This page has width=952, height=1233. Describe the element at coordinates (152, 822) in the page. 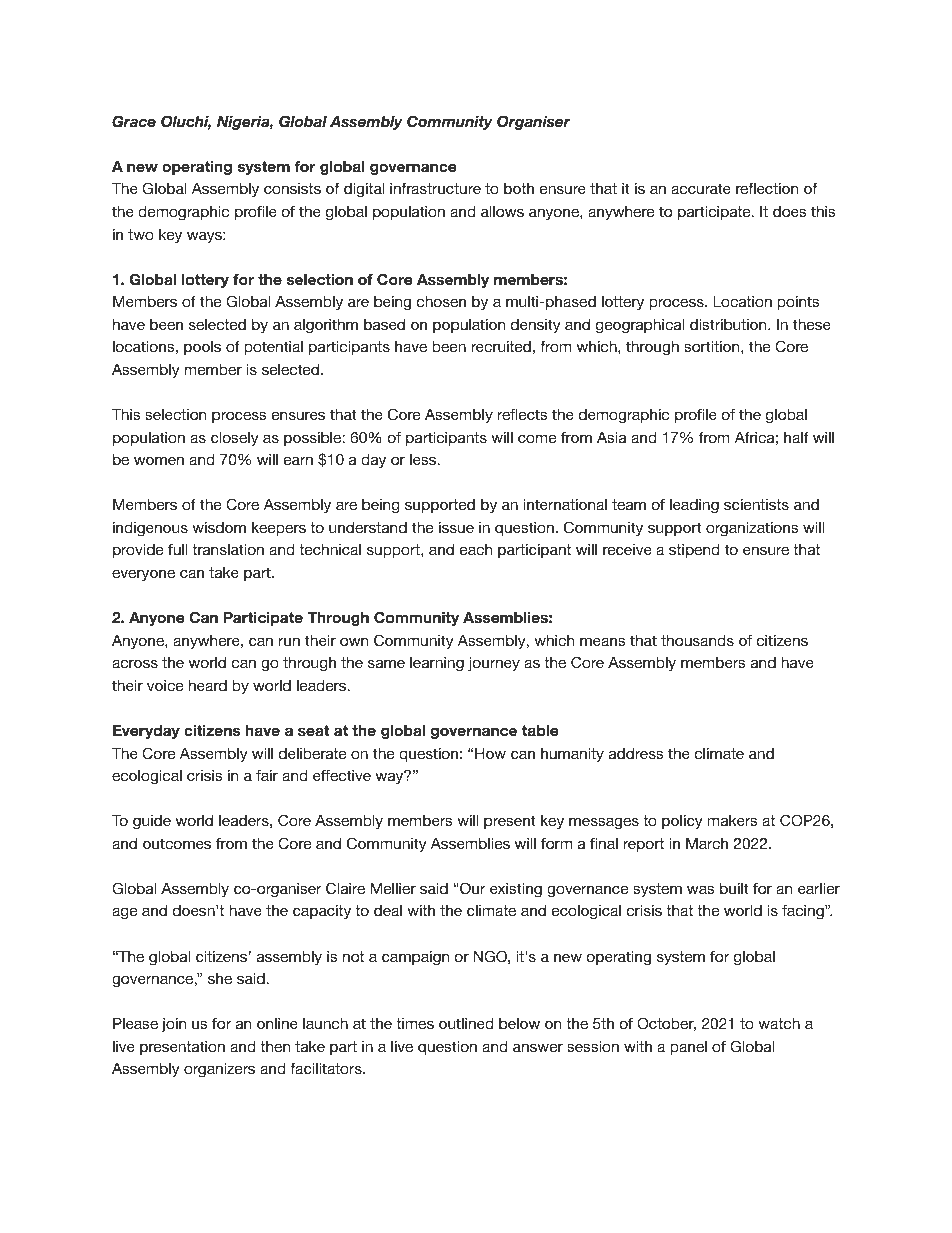

I see `guide` at that location.
